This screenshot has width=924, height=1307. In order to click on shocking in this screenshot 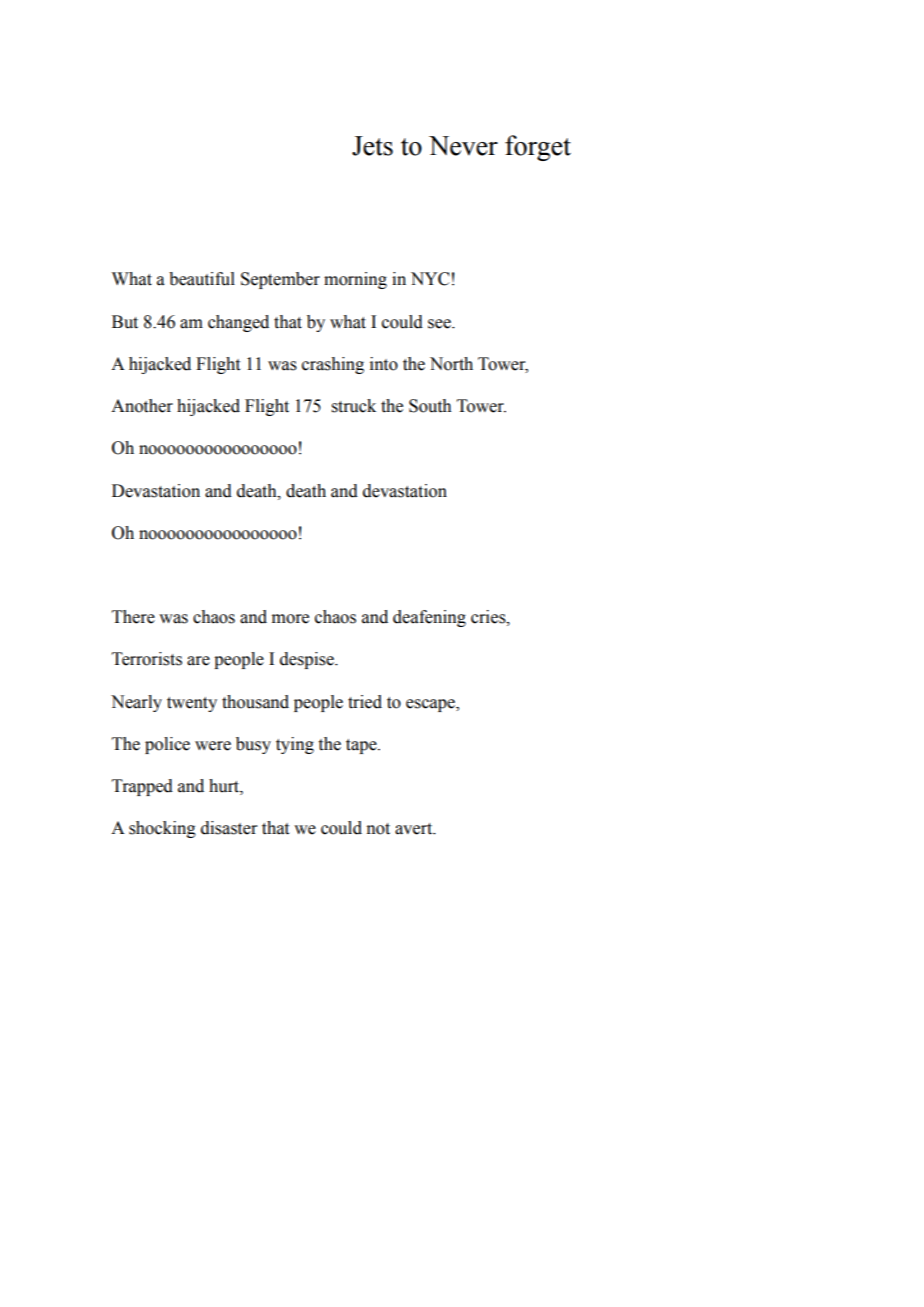, I will do `click(162, 829)`.
